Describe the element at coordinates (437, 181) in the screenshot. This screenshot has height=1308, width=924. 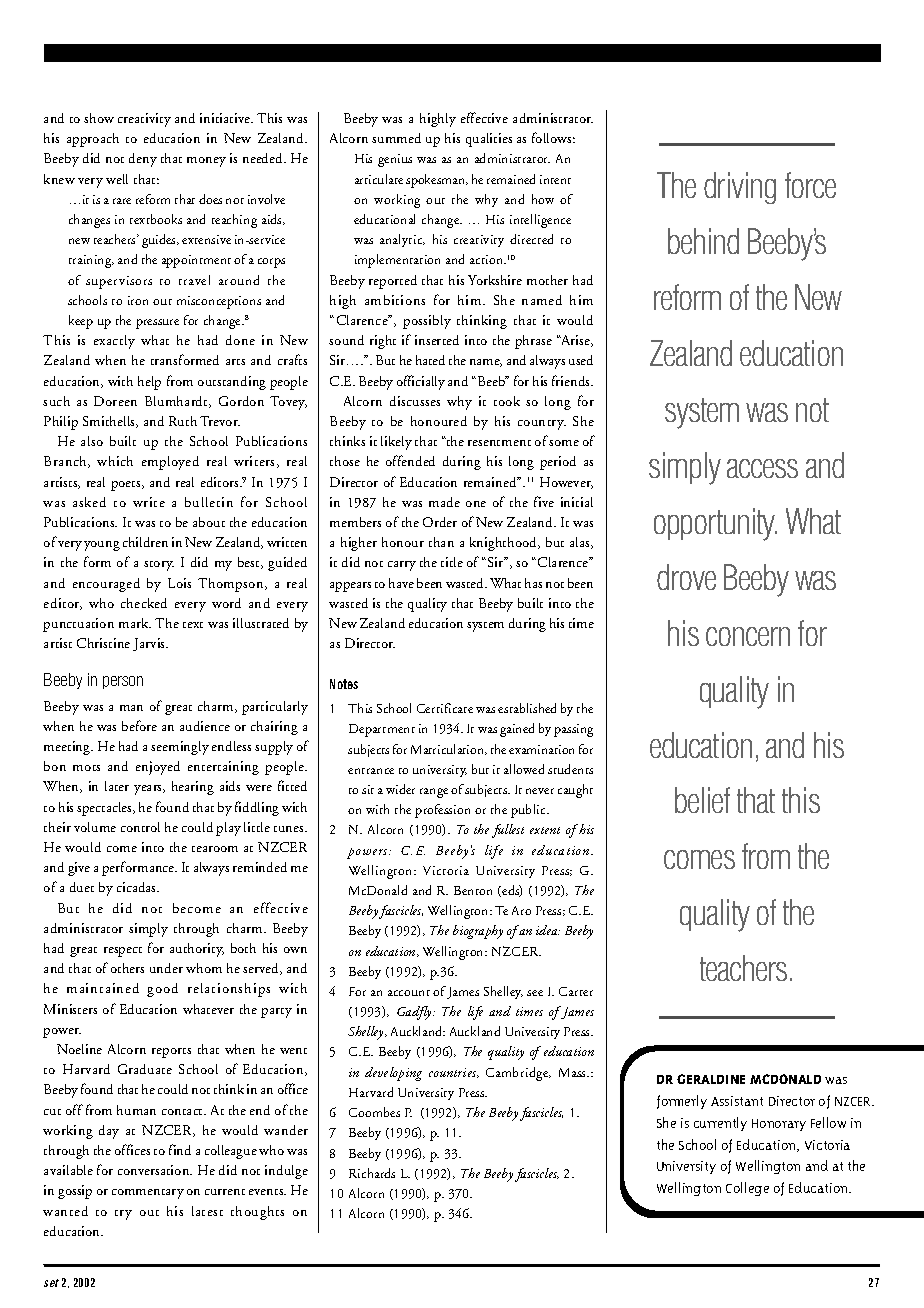
I see `spokesman` at that location.
